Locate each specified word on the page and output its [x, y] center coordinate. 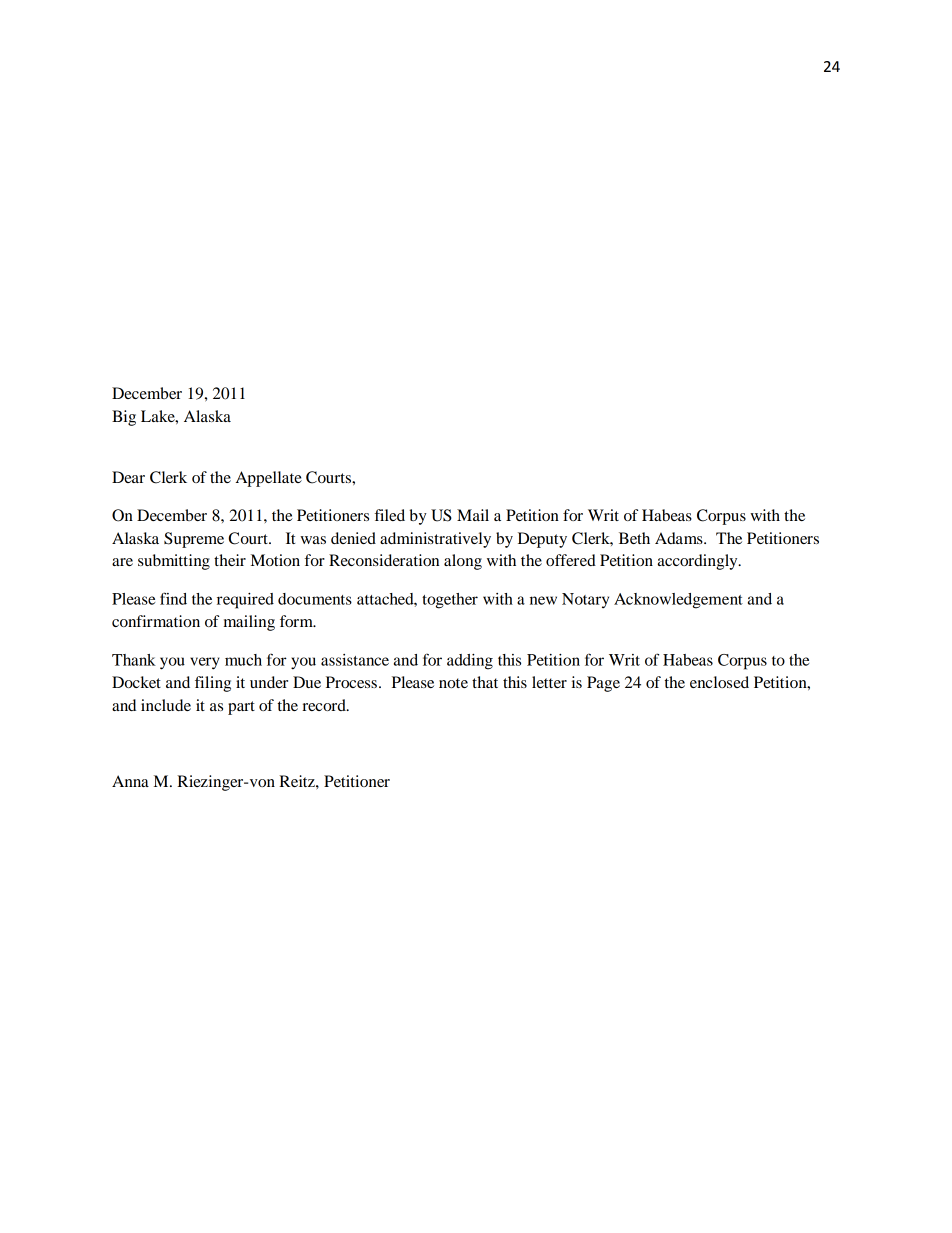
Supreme [194, 540]
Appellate [269, 479]
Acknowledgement [678, 601]
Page [603, 684]
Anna [130, 781]
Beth [634, 538]
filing [213, 684]
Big [124, 418]
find [173, 598]
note [453, 683]
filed [389, 515]
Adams [680, 538]
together [450, 601]
